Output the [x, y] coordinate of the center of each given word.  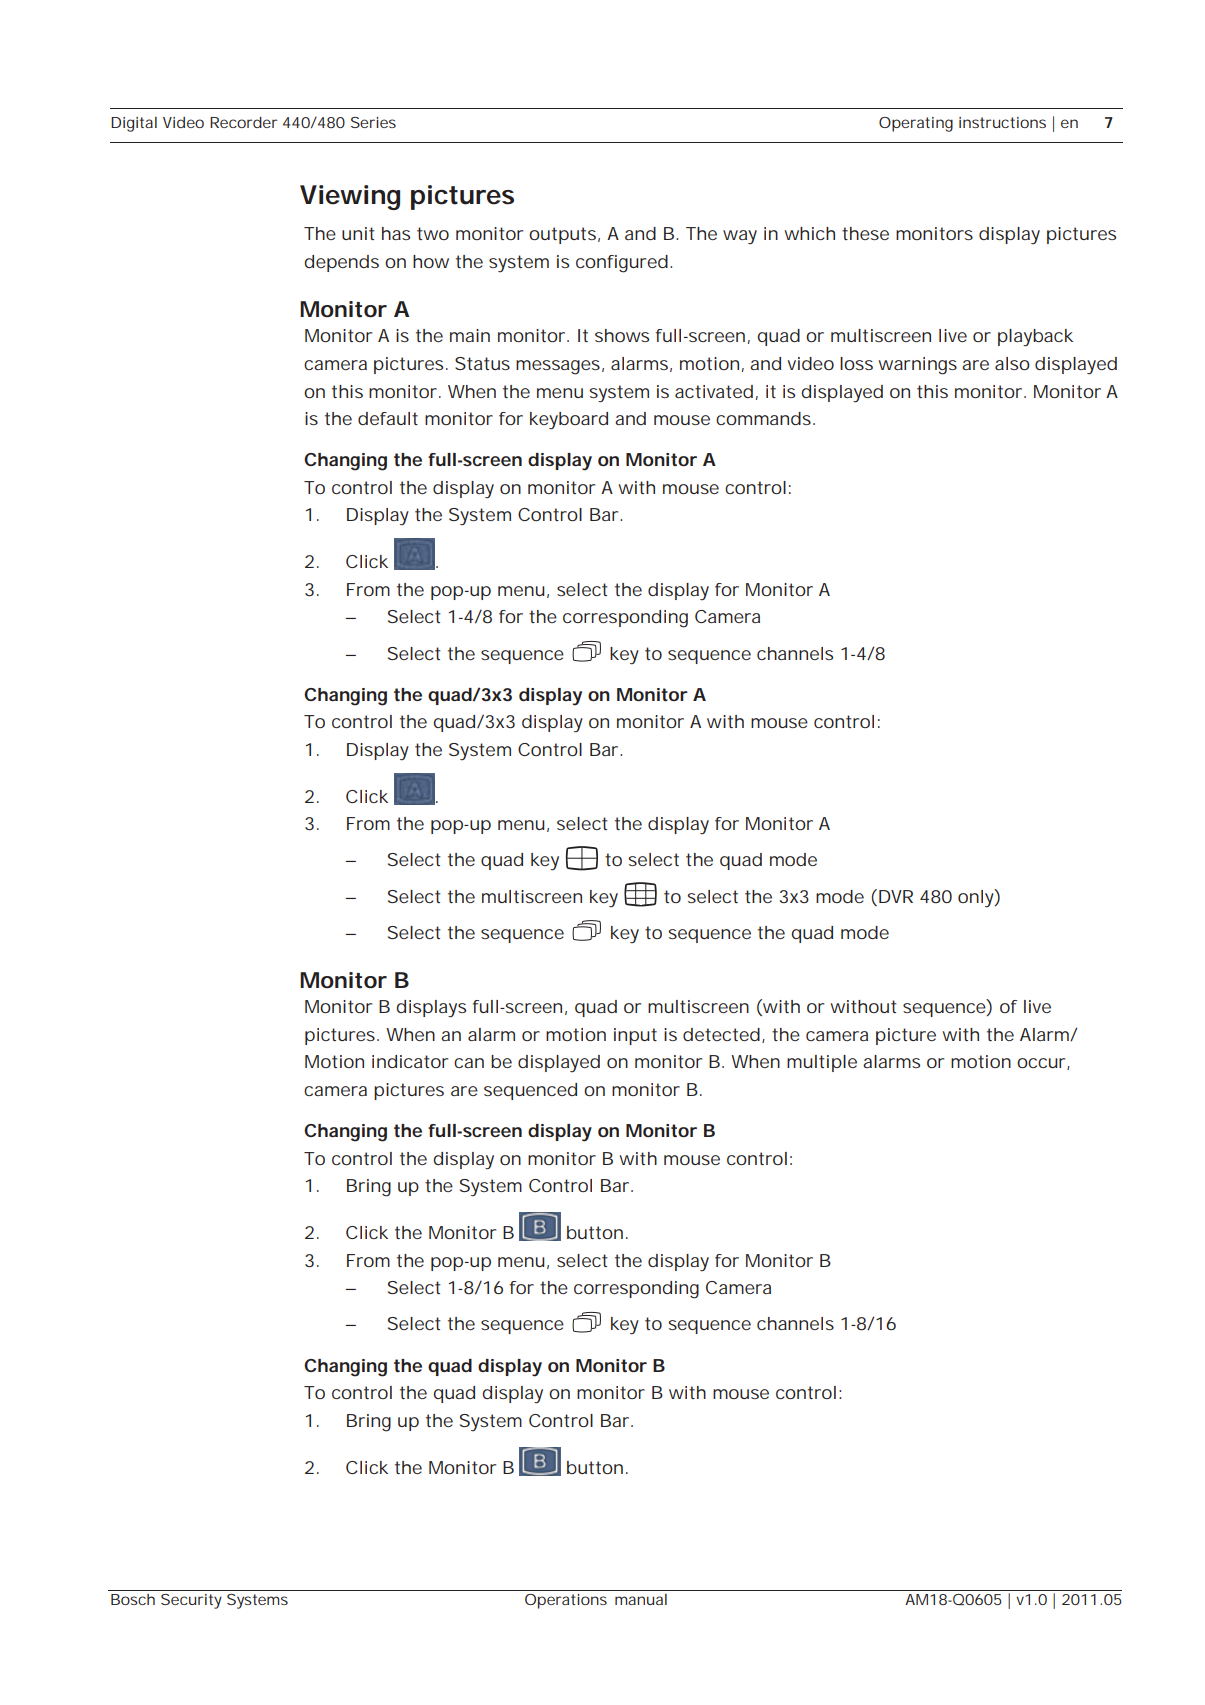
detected [721, 1034]
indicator [410, 1061]
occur [1042, 1064]
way [740, 237]
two [433, 233]
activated [714, 391]
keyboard [569, 420]
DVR [896, 896]
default [388, 418]
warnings [917, 366]
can [469, 1063]
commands [763, 418]
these [865, 233]
